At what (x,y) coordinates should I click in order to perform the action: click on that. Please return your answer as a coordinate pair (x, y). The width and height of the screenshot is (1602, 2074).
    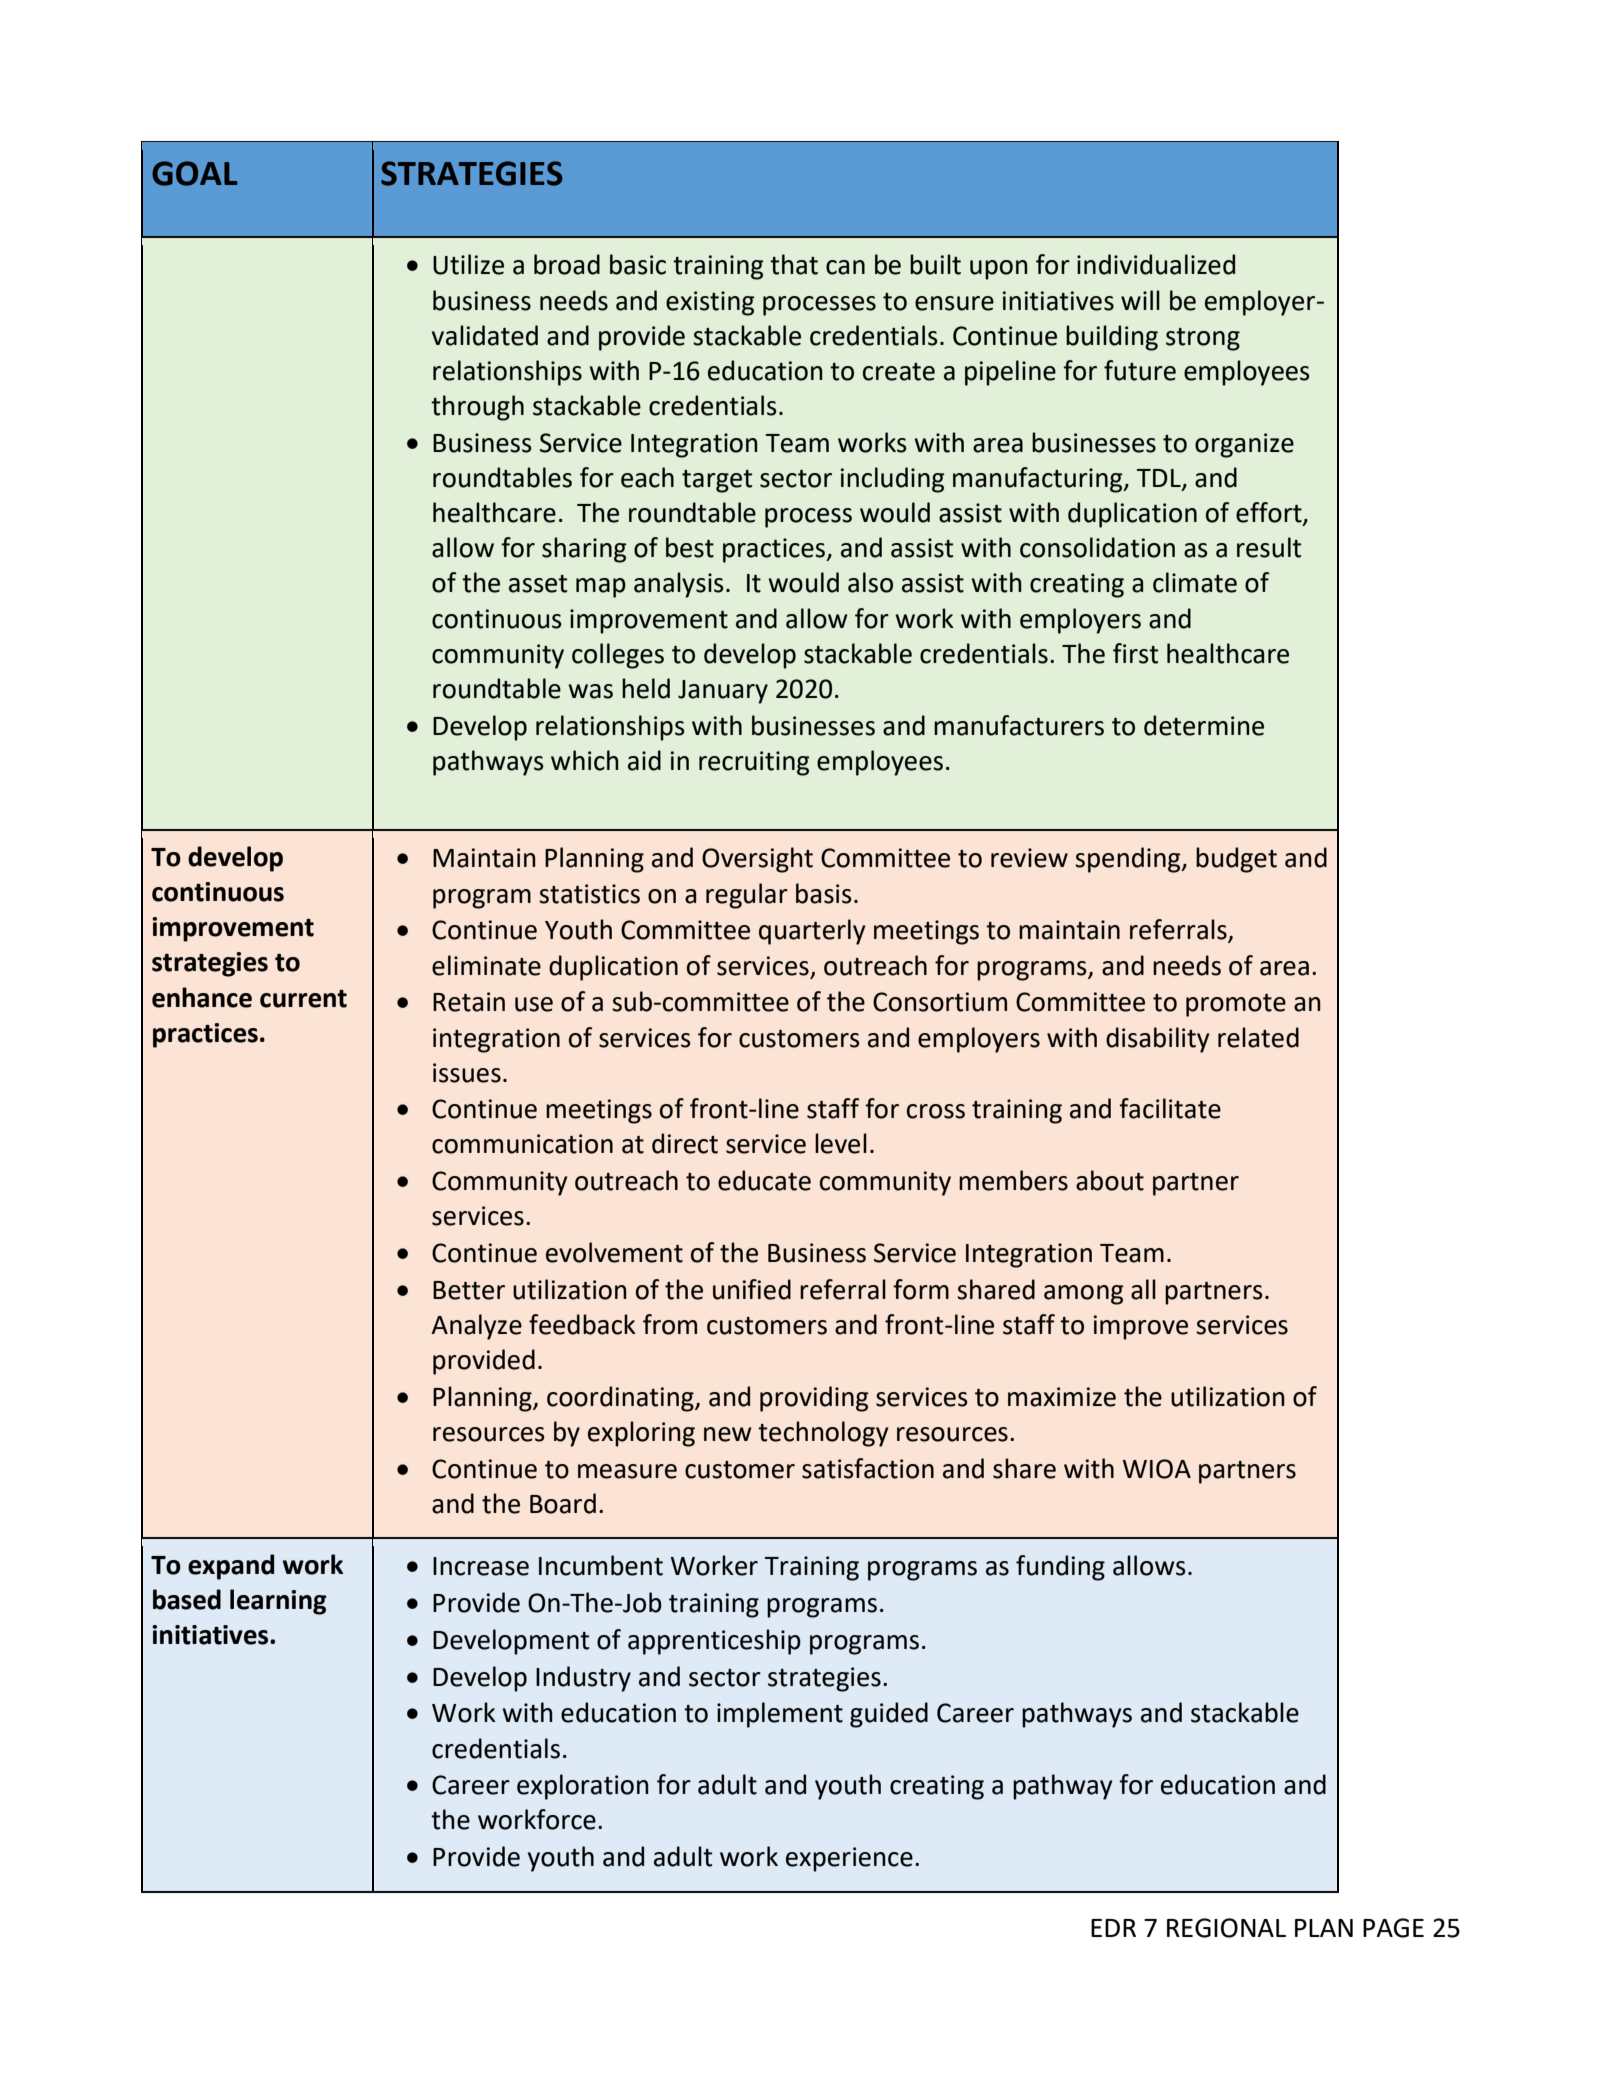
    Looking at the image, I should click on (794, 264).
